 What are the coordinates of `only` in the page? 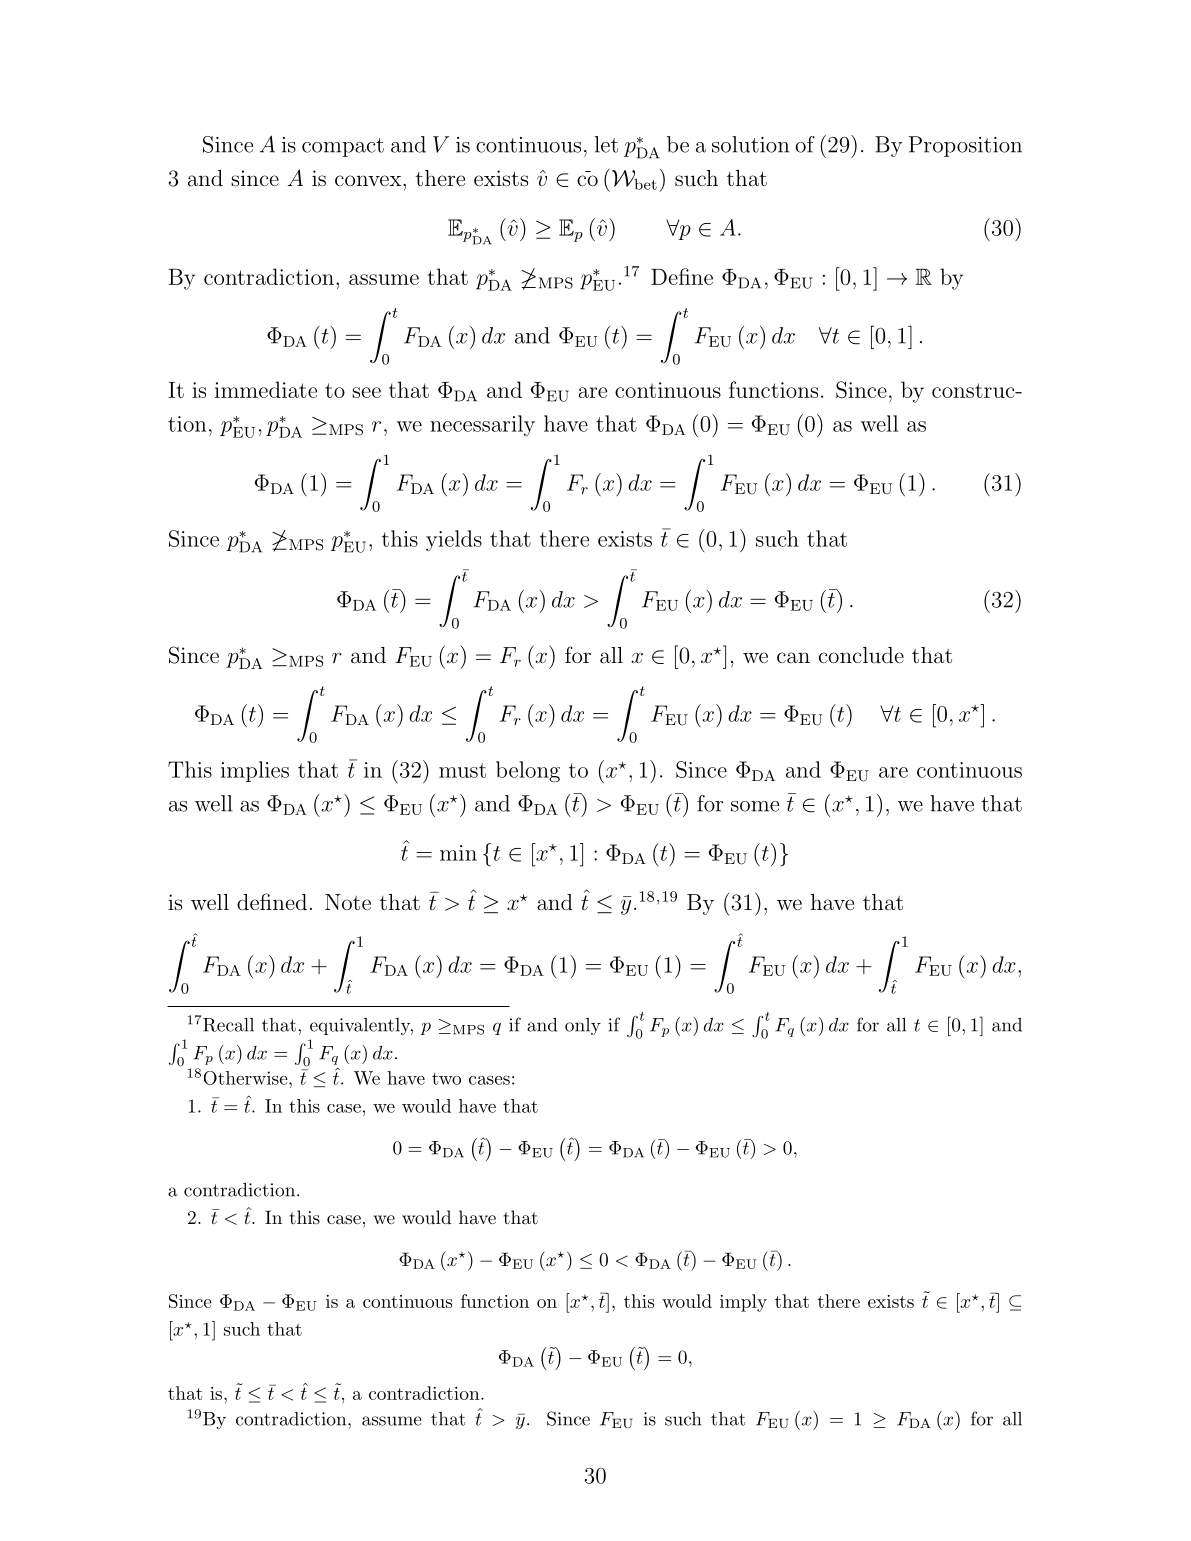 It's located at (583, 1026).
